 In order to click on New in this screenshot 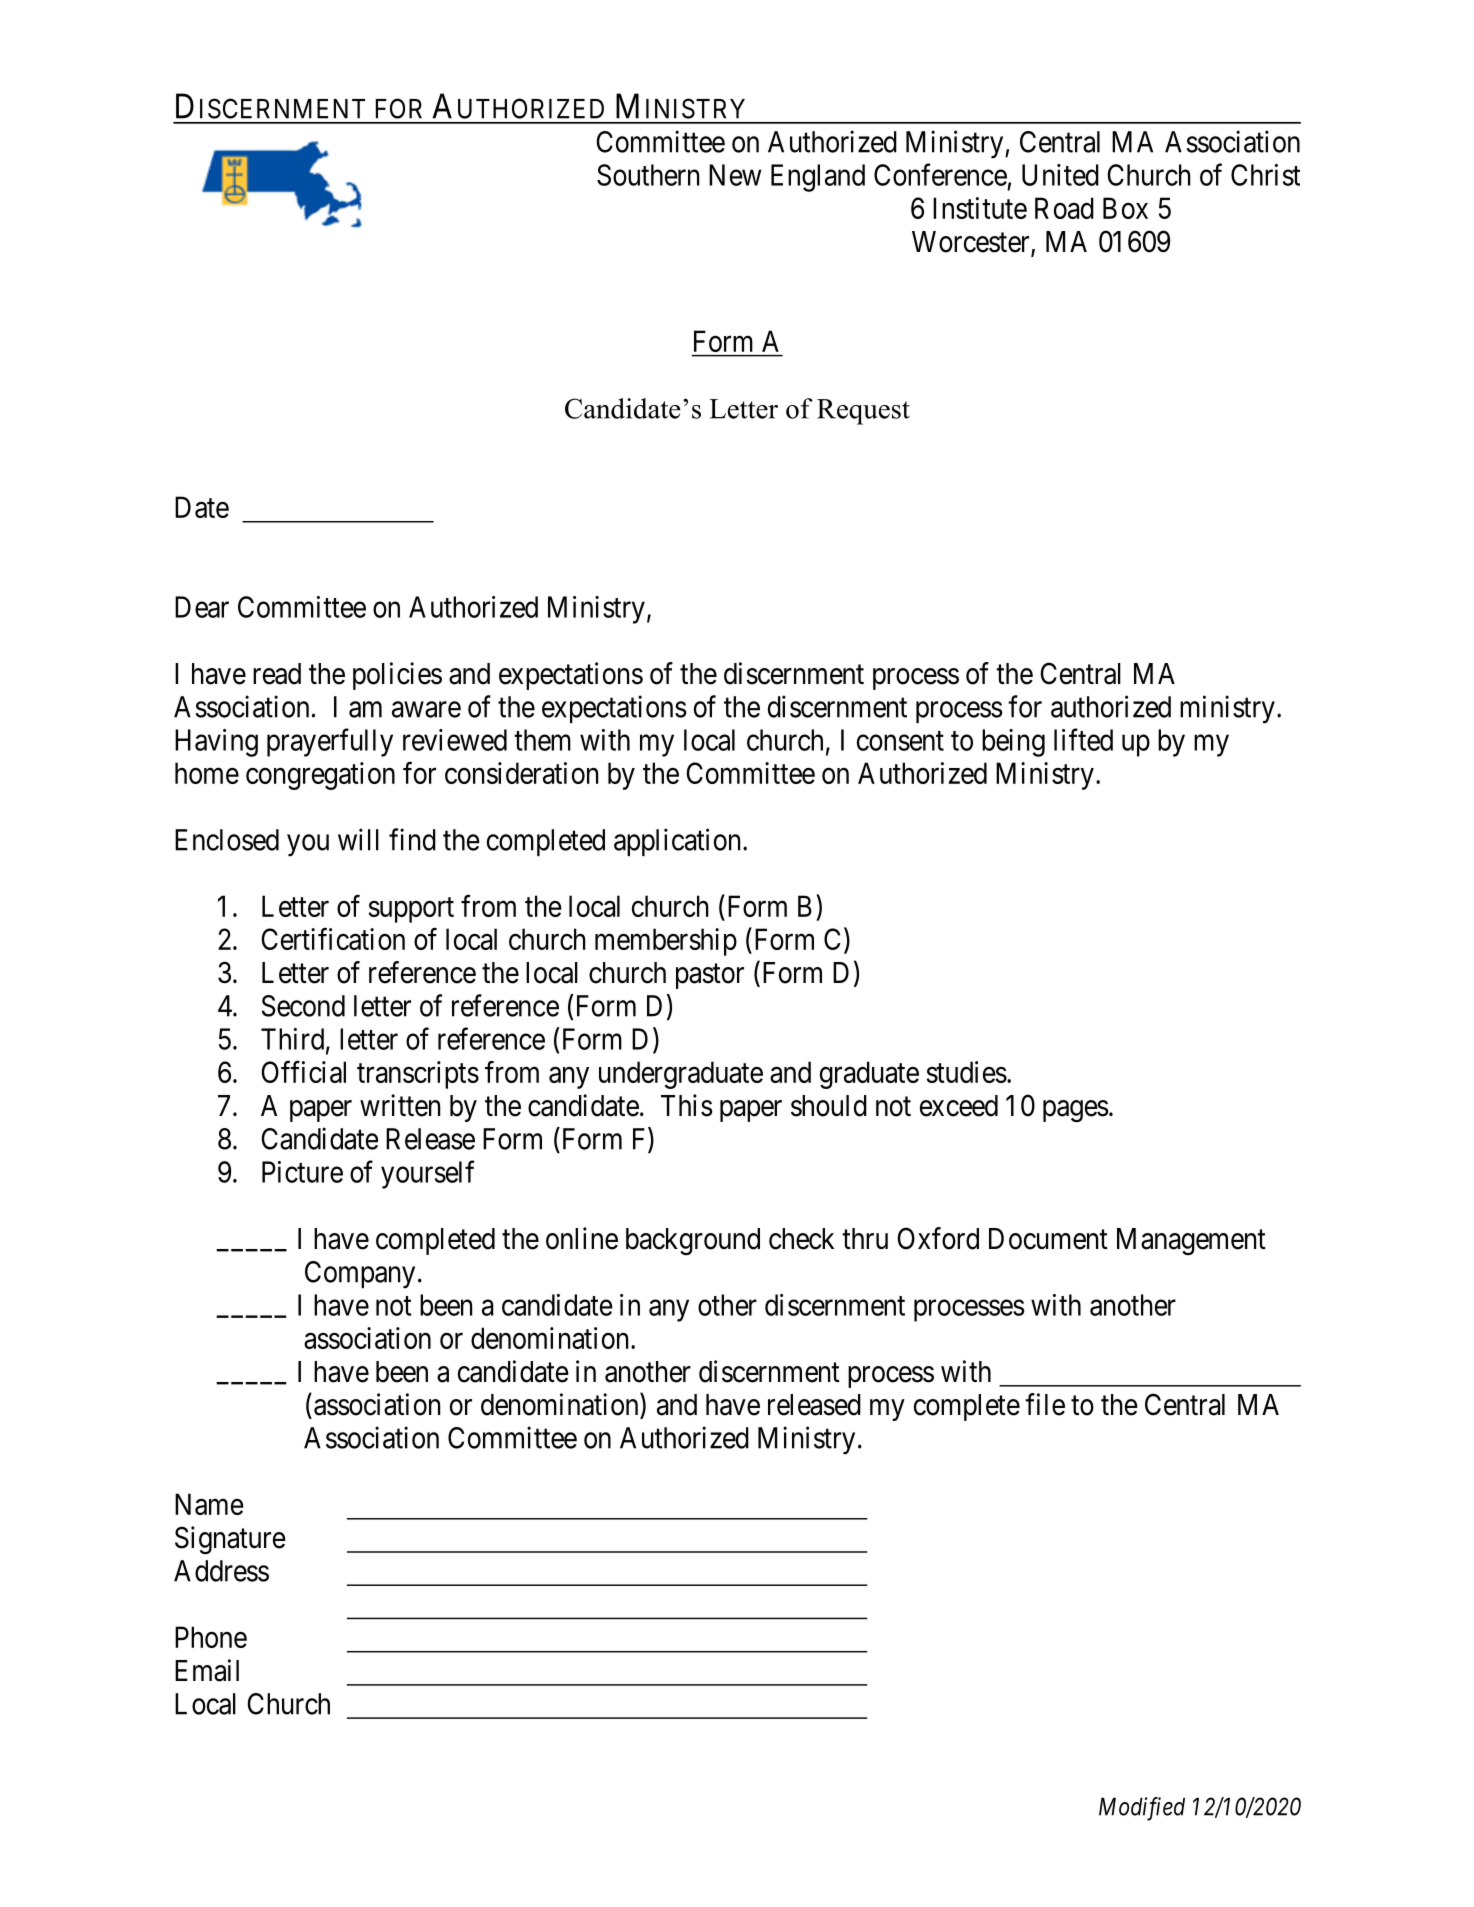, I will do `click(735, 175)`.
